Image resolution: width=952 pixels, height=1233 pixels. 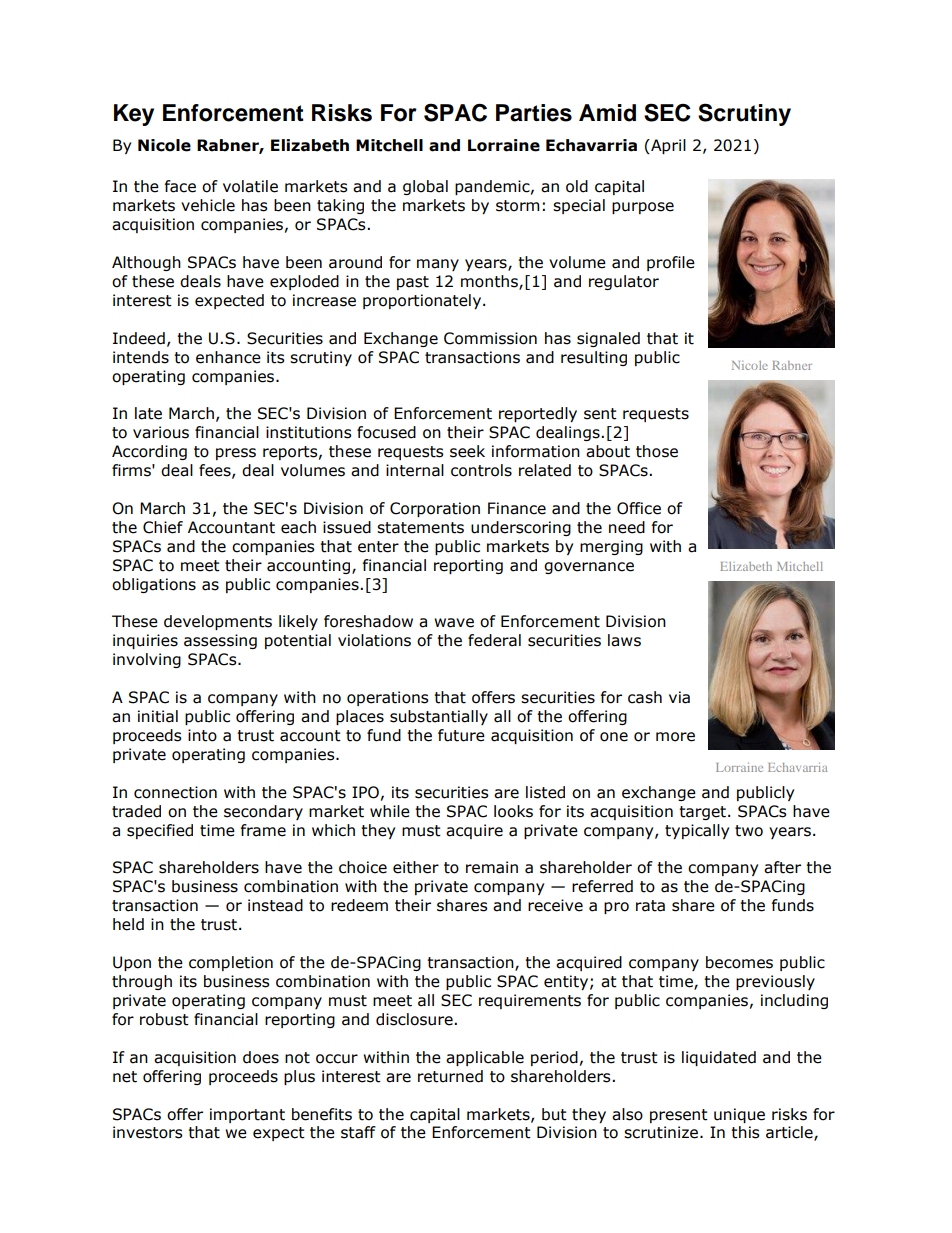 I want to click on laws, so click(x=624, y=640).
